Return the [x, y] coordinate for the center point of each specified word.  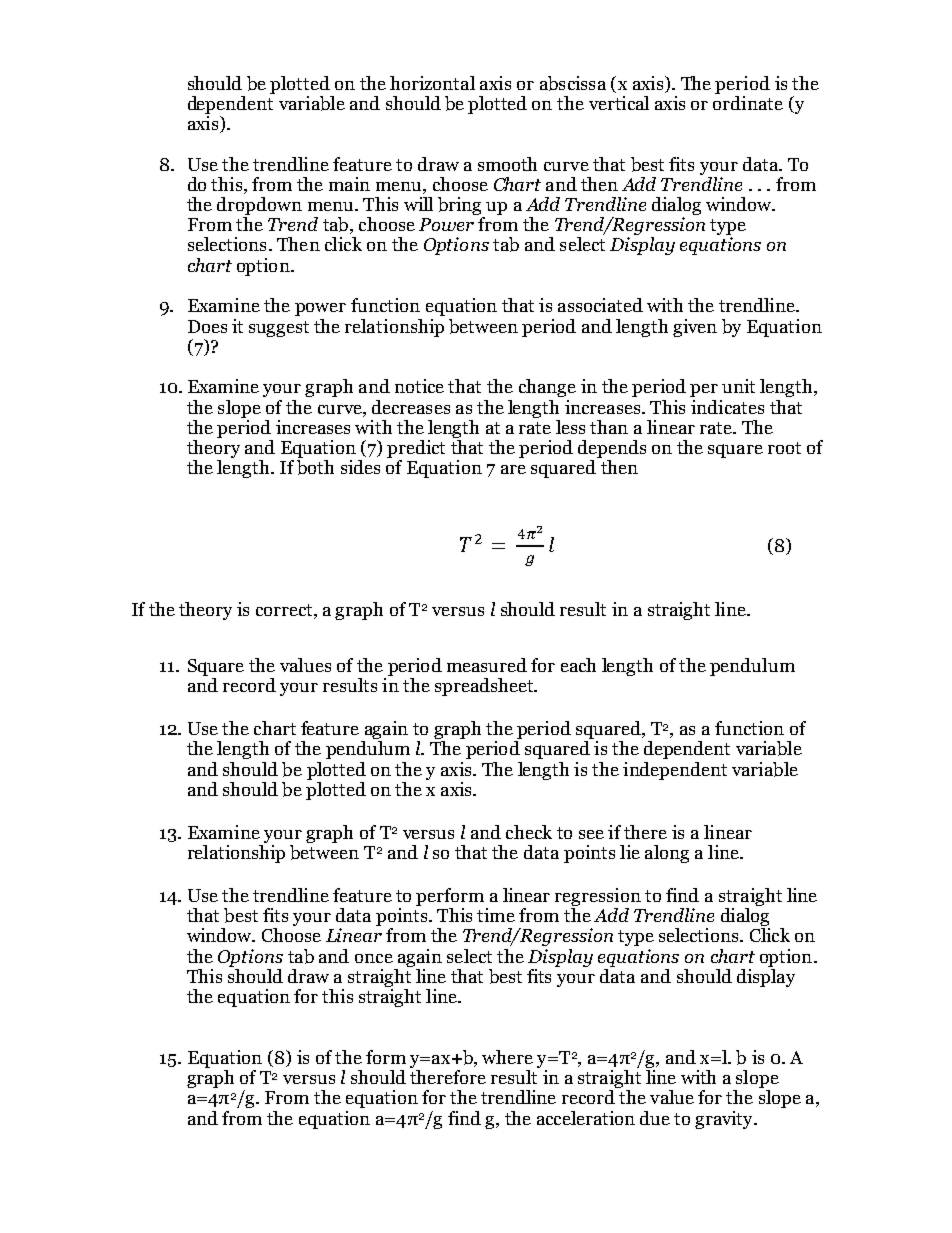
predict [416, 450]
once [374, 958]
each [578, 665]
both [315, 467]
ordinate [748, 101]
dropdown [259, 207]
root [784, 448]
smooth [507, 164]
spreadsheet [485, 687]
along [667, 854]
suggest [279, 329]
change [547, 388]
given [695, 328]
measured [487, 665]
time [496, 915]
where [507, 1057]
